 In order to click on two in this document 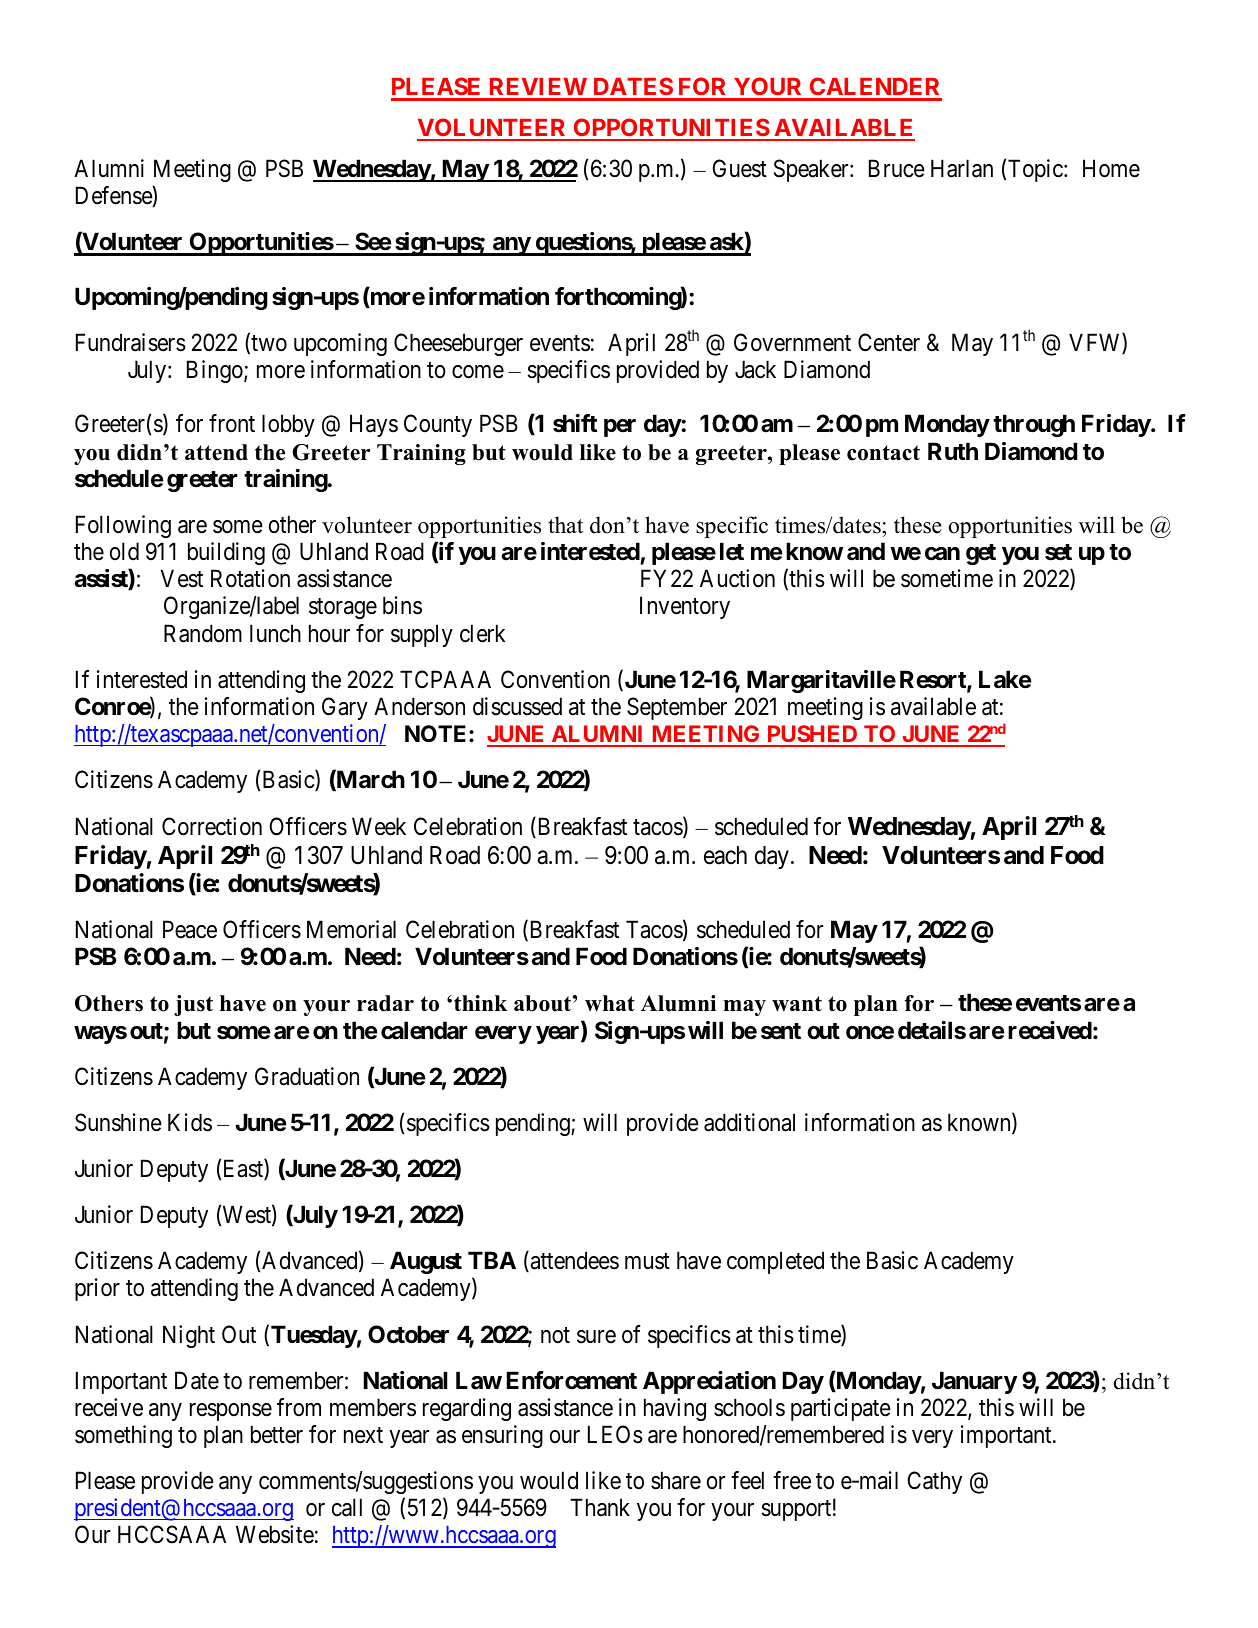, I will do `click(268, 344)`.
